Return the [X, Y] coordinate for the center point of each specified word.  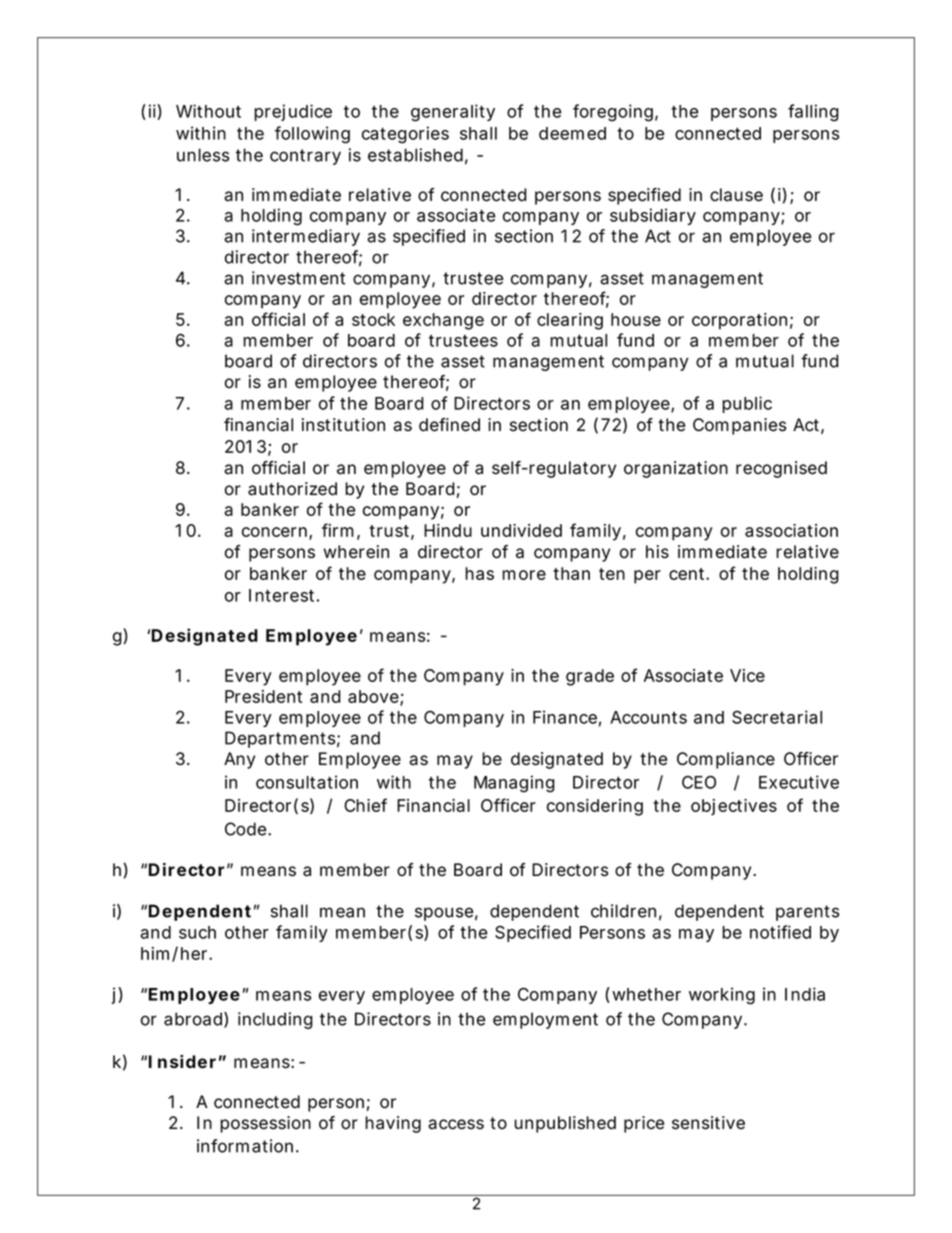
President [263, 696]
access [456, 1124]
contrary [305, 157]
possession [265, 1124]
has [479, 573]
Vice [747, 675]
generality [453, 113]
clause [736, 195]
